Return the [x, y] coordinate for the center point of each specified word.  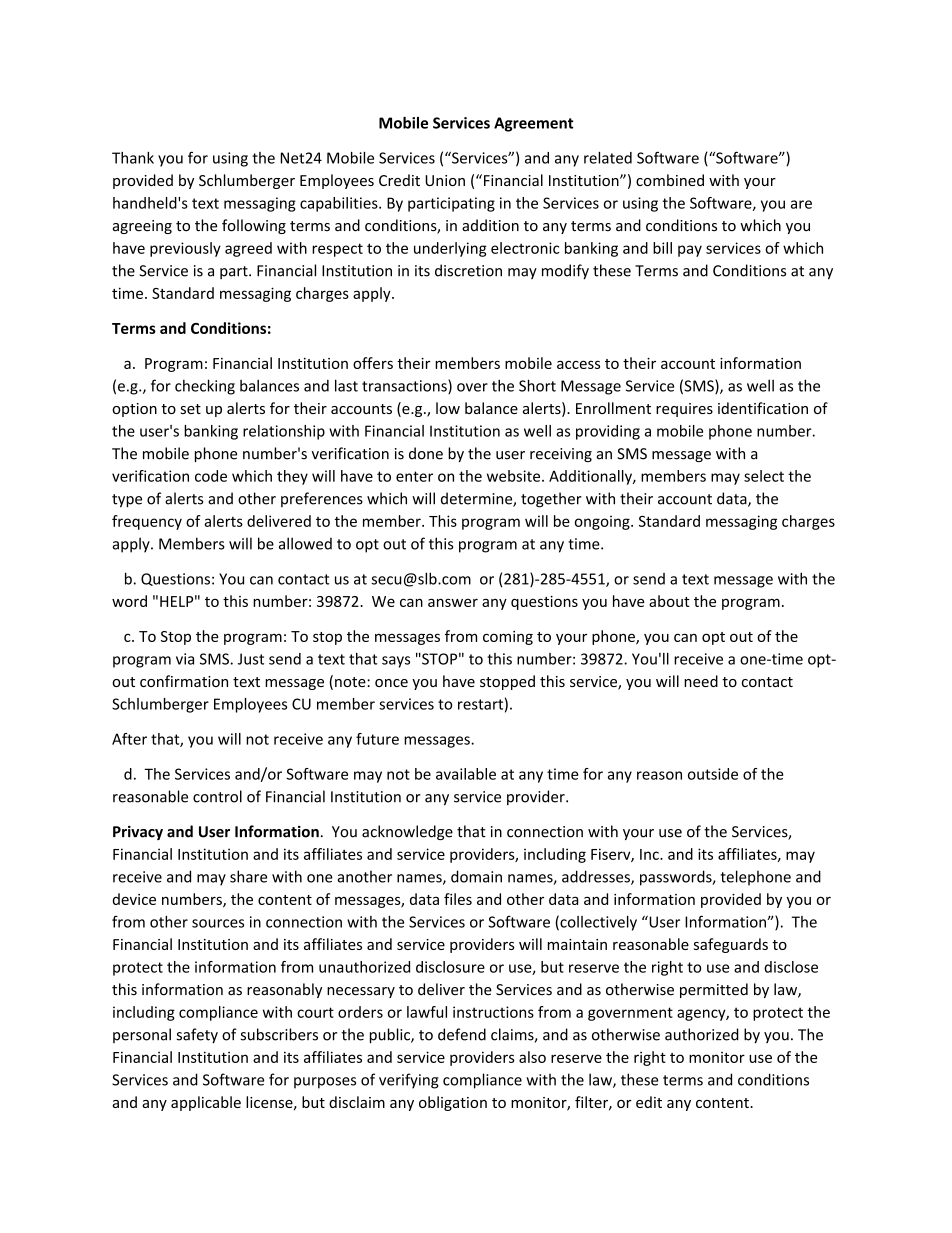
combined [670, 180]
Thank [133, 158]
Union [445, 180]
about [669, 601]
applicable [206, 1103]
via [185, 659]
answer [453, 602]
